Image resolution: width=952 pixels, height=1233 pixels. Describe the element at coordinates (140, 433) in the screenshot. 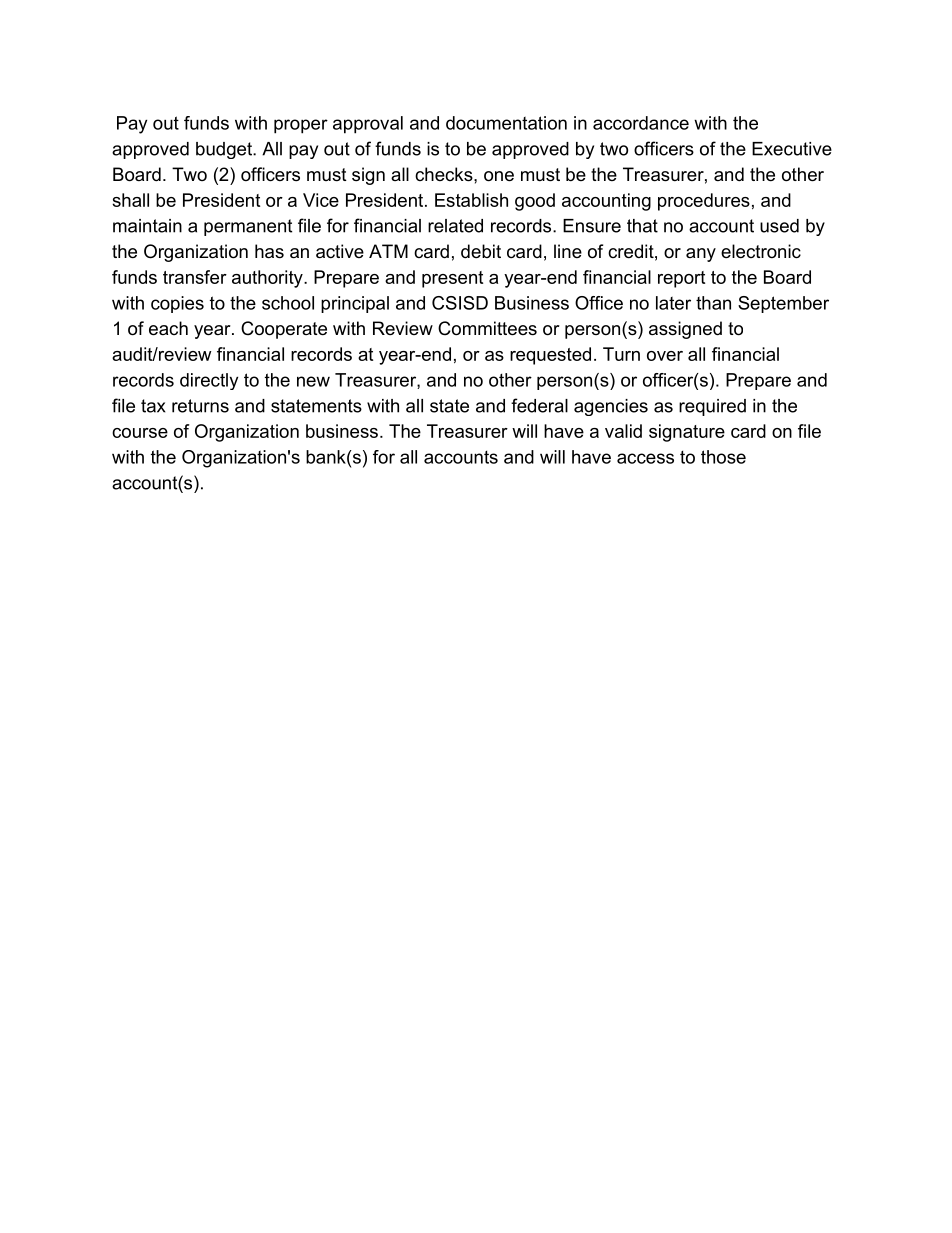

I see `course` at that location.
